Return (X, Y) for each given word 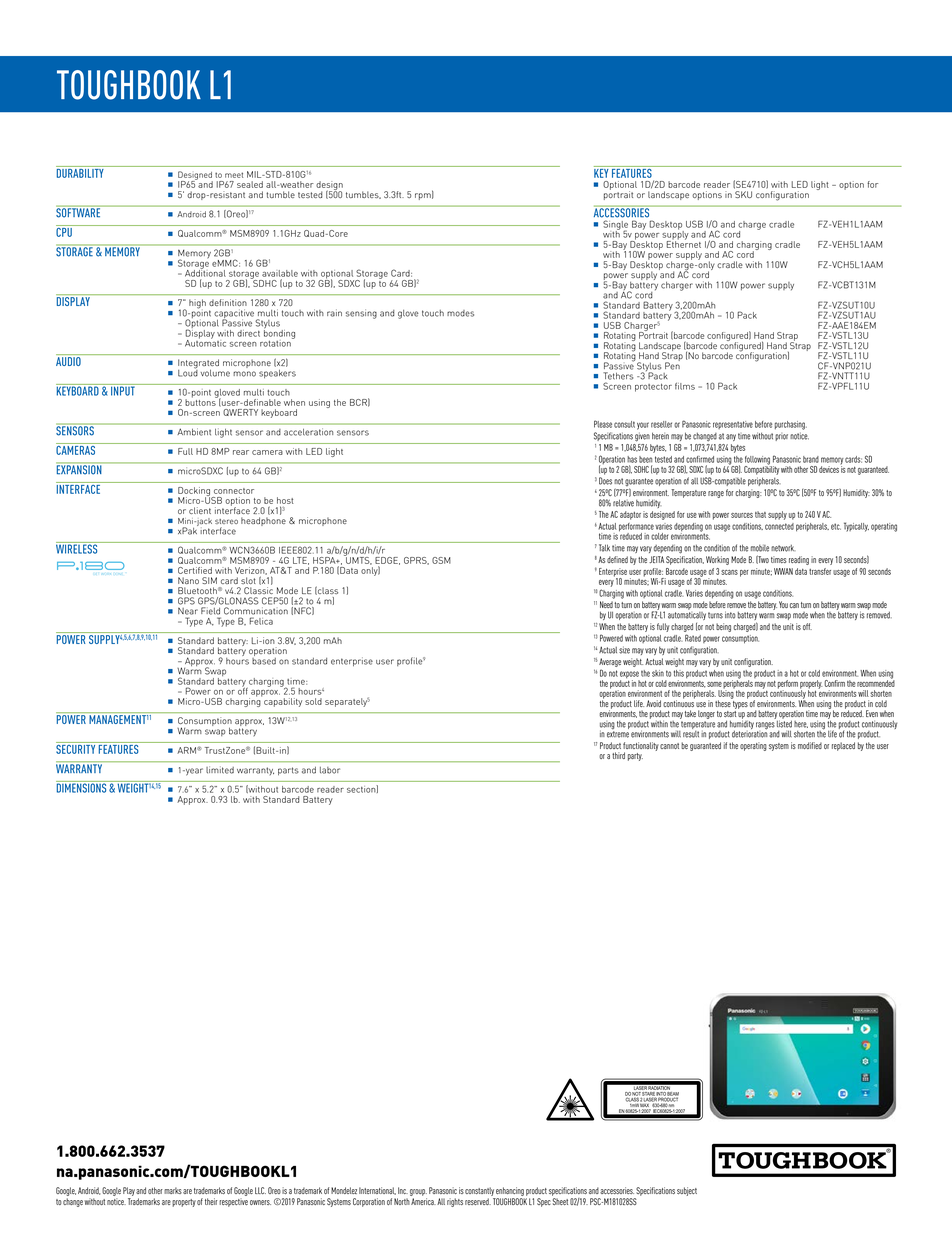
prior (781, 437)
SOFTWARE (79, 212)
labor (330, 770)
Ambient (194, 432)
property (184, 1203)
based (264, 660)
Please (603, 424)
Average (609, 662)
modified (810, 745)
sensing (361, 314)
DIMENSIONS (82, 787)
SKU (743, 194)
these (723, 702)
